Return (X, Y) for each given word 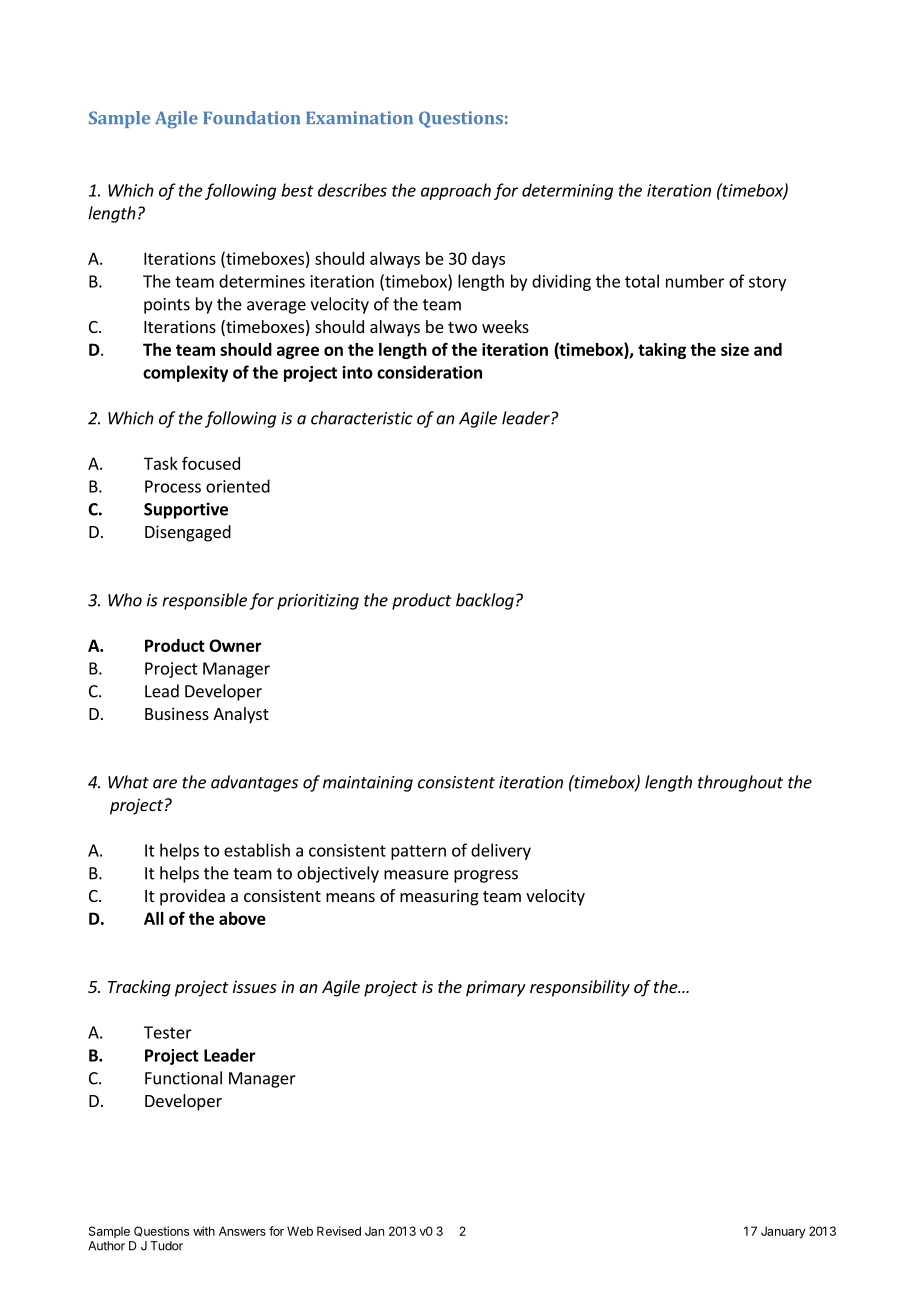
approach (456, 191)
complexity (185, 373)
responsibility (580, 988)
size (735, 349)
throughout (740, 783)
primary (496, 988)
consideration (429, 372)
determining (567, 191)
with (204, 1231)
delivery (501, 851)
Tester (168, 1032)
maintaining (368, 784)
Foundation (251, 117)
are (165, 784)
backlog (485, 601)
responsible (204, 601)
